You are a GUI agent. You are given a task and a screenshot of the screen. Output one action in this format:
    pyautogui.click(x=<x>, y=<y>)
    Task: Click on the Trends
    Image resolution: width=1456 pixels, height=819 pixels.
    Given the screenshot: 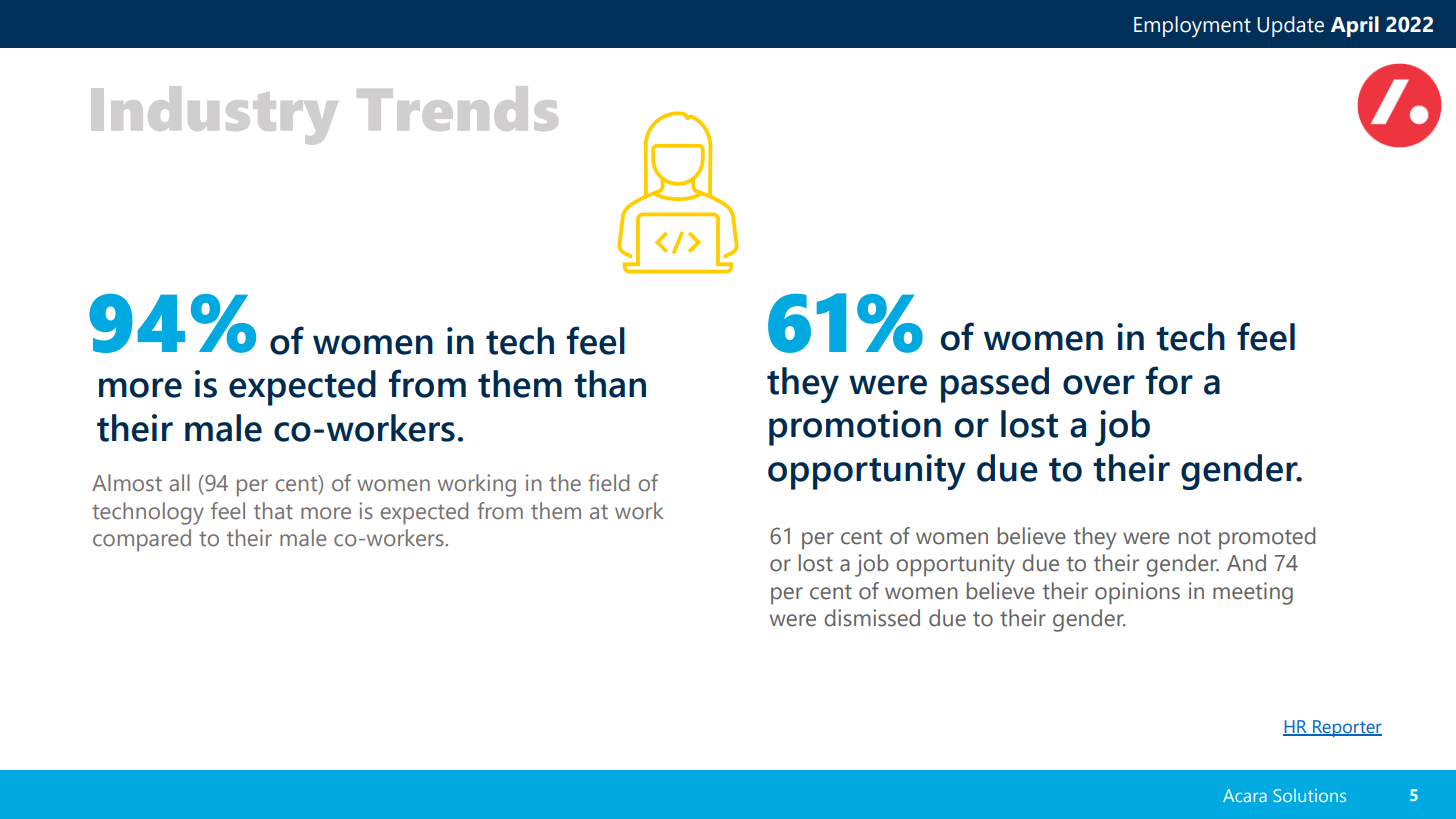 What is the action you would take?
    pyautogui.click(x=457, y=108)
